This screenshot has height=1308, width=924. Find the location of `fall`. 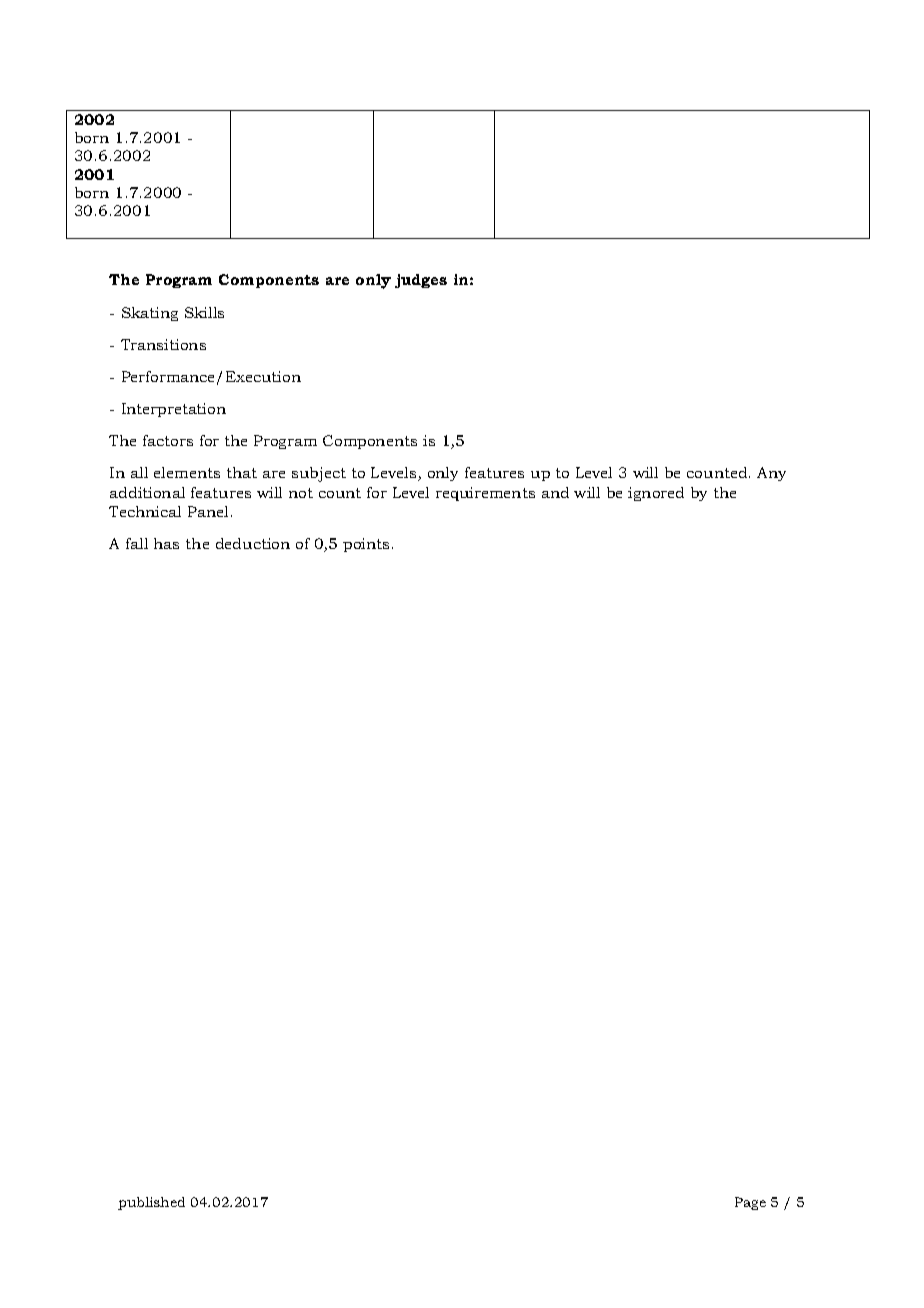

fall is located at coordinates (137, 543).
